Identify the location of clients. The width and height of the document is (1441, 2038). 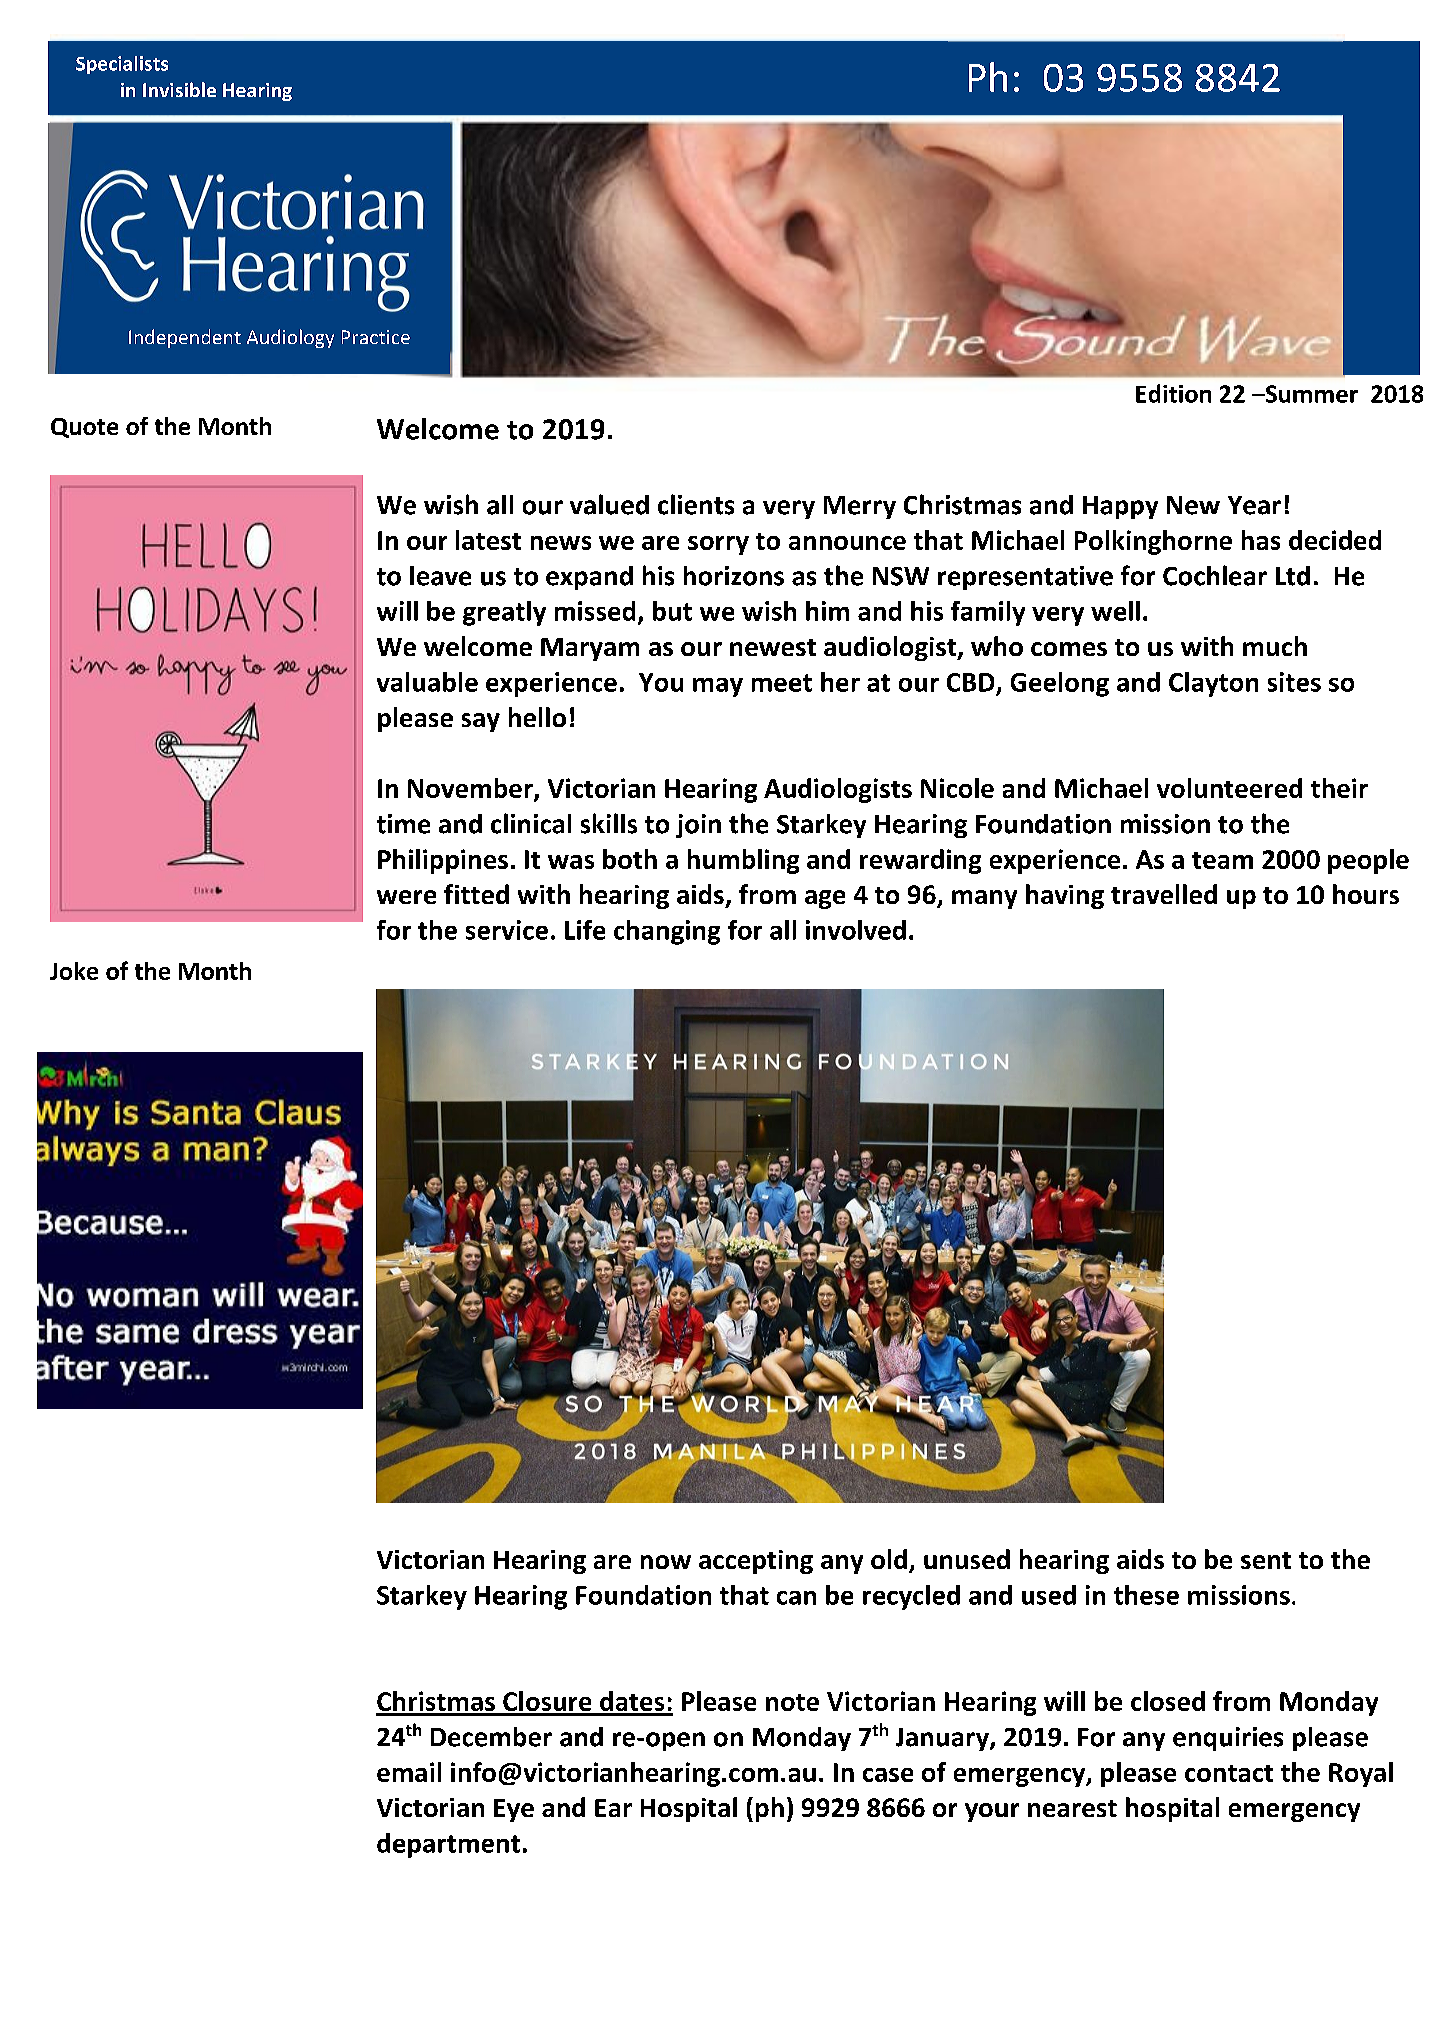
(696, 504).
